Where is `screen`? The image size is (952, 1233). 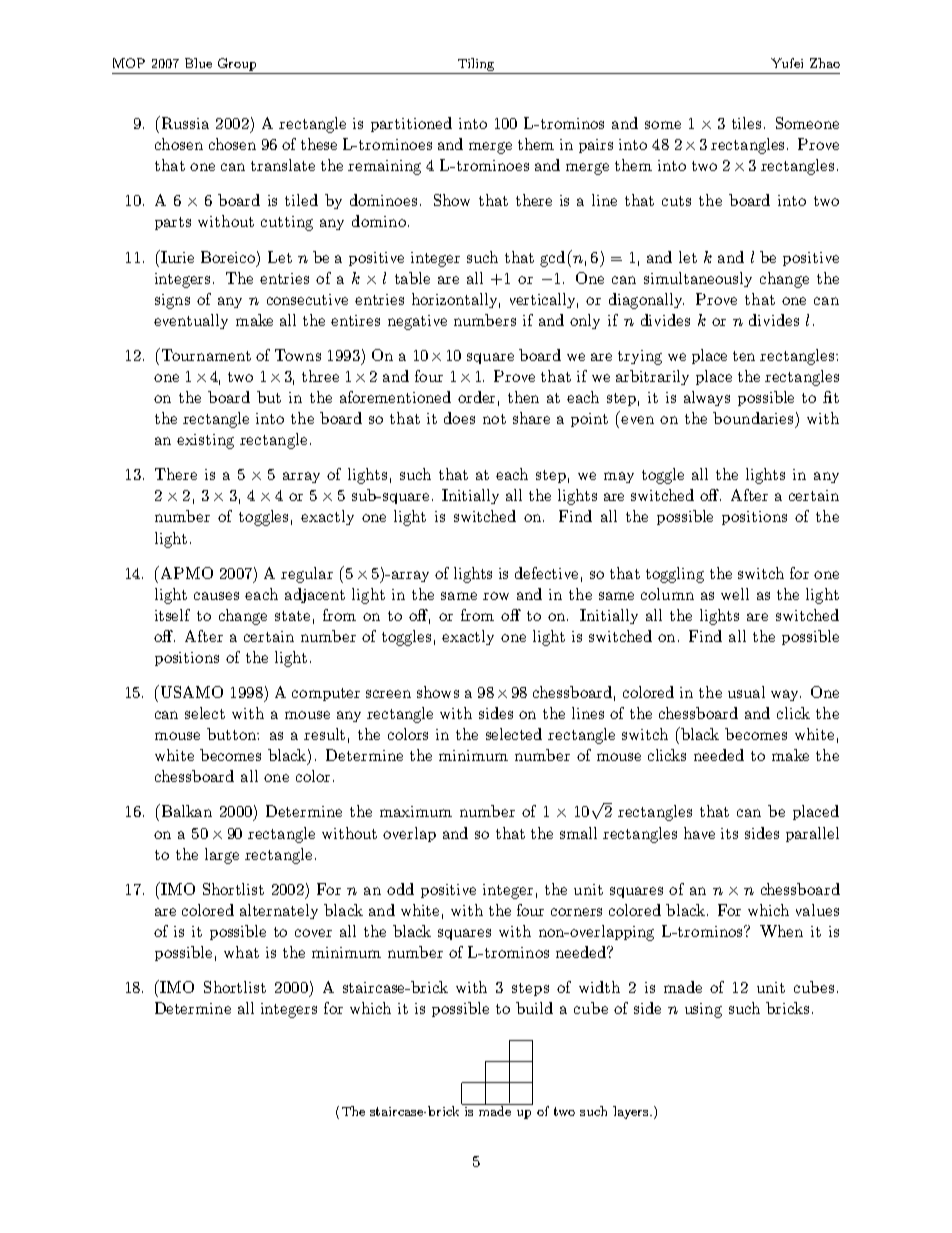 screen is located at coordinates (388, 694).
